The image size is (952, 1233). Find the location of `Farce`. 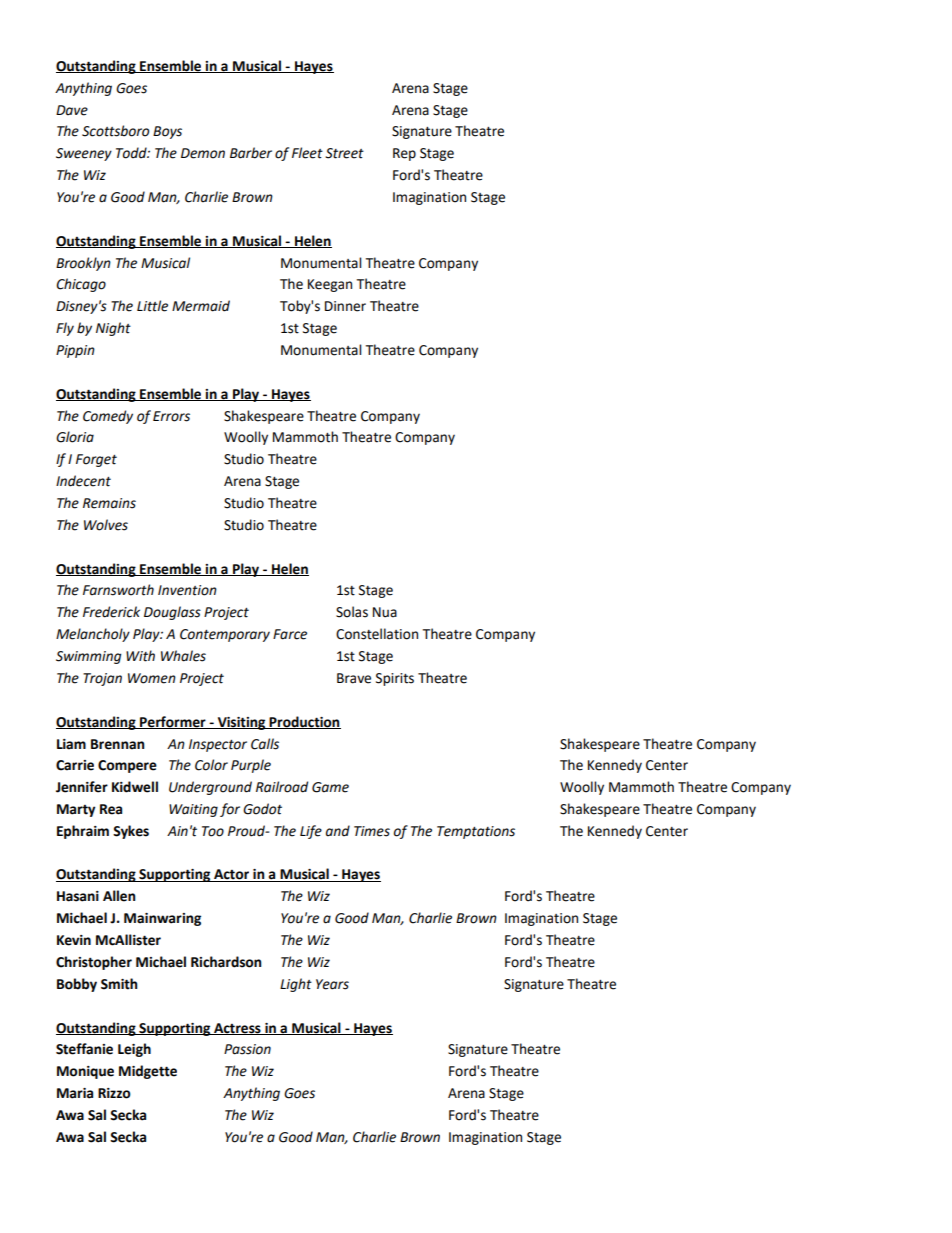

Farce is located at coordinates (290, 634).
